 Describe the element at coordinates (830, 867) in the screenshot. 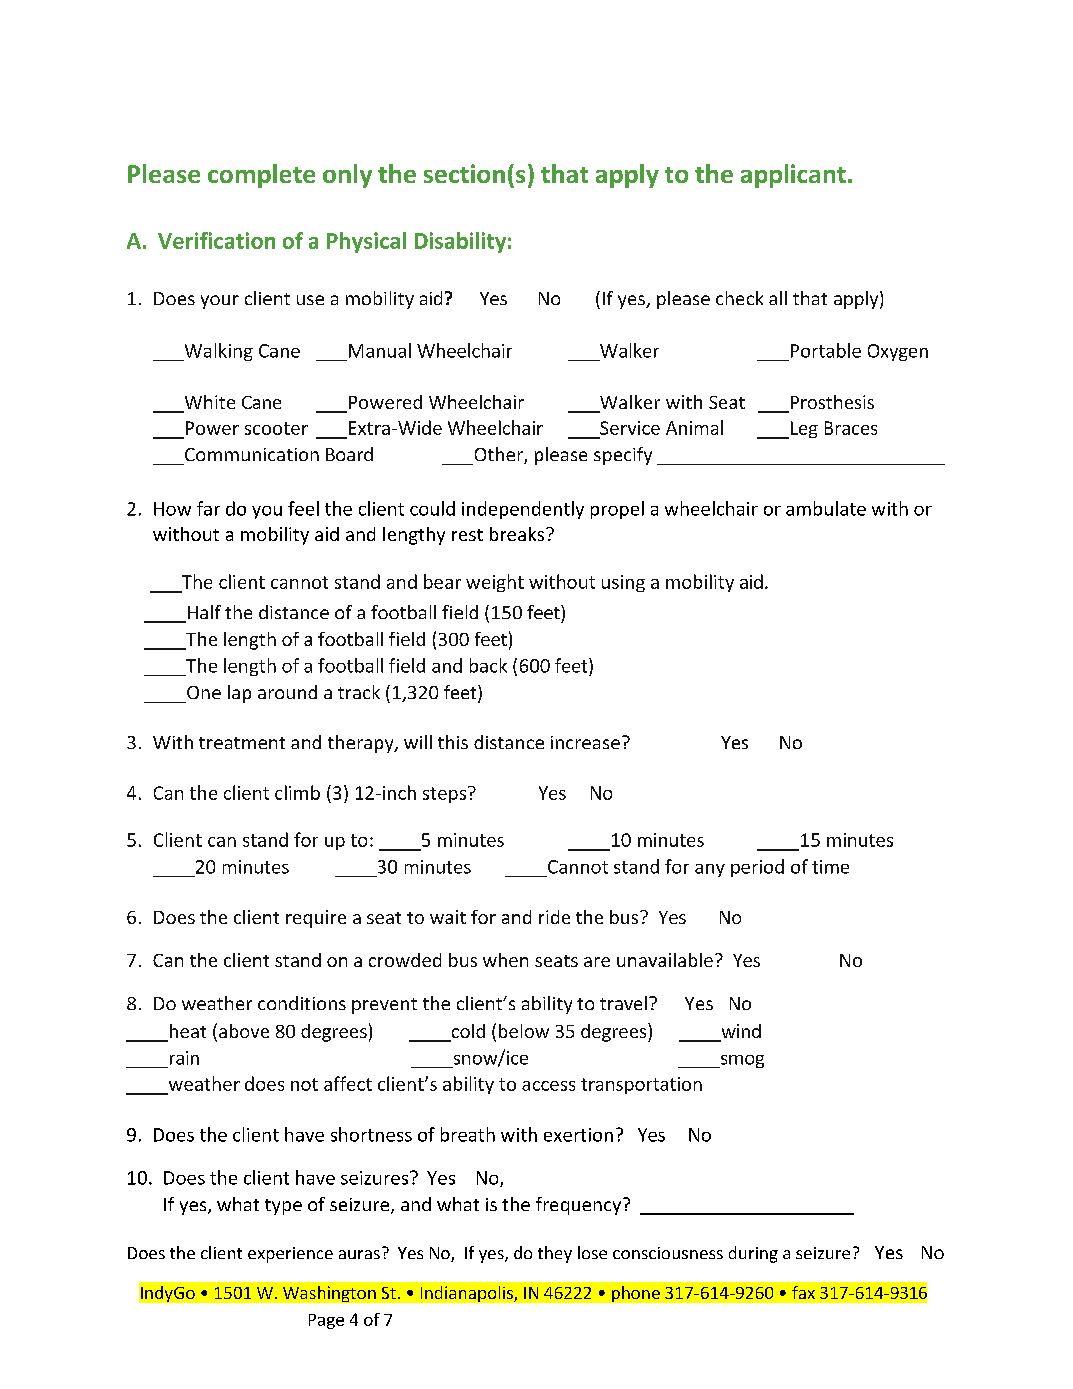

I see `time` at that location.
